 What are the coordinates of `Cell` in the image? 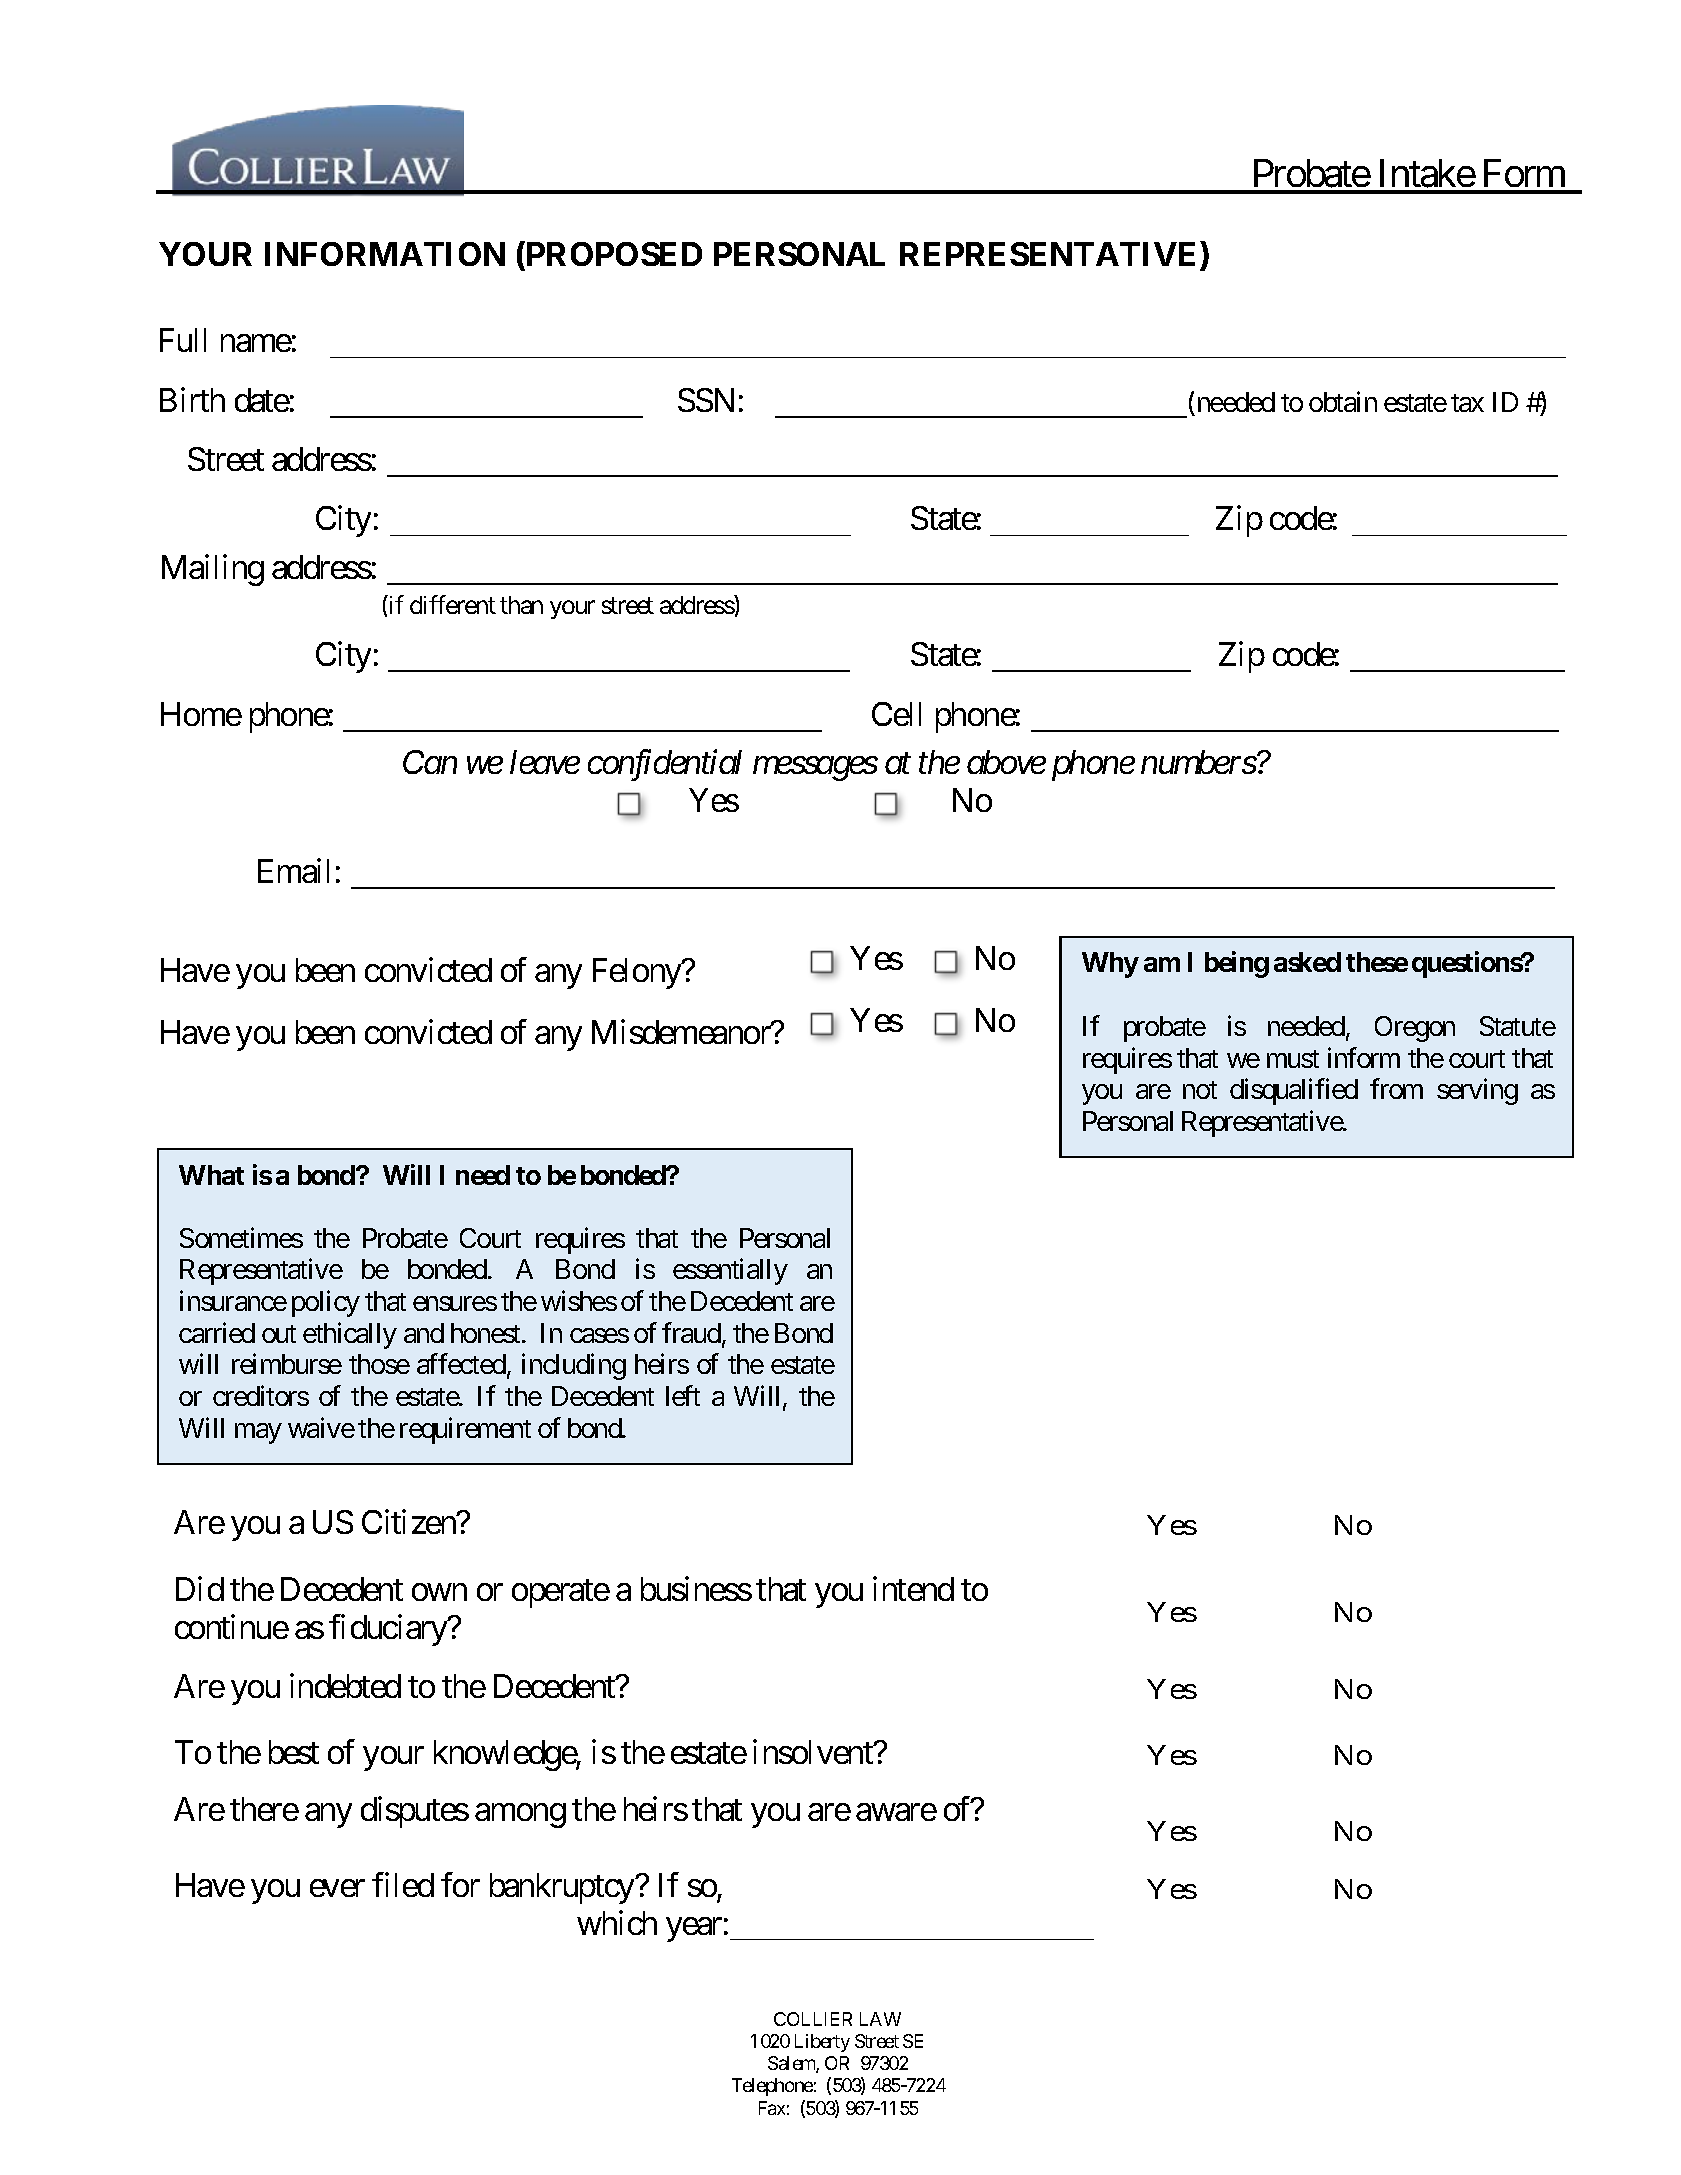 It's located at (896, 714).
